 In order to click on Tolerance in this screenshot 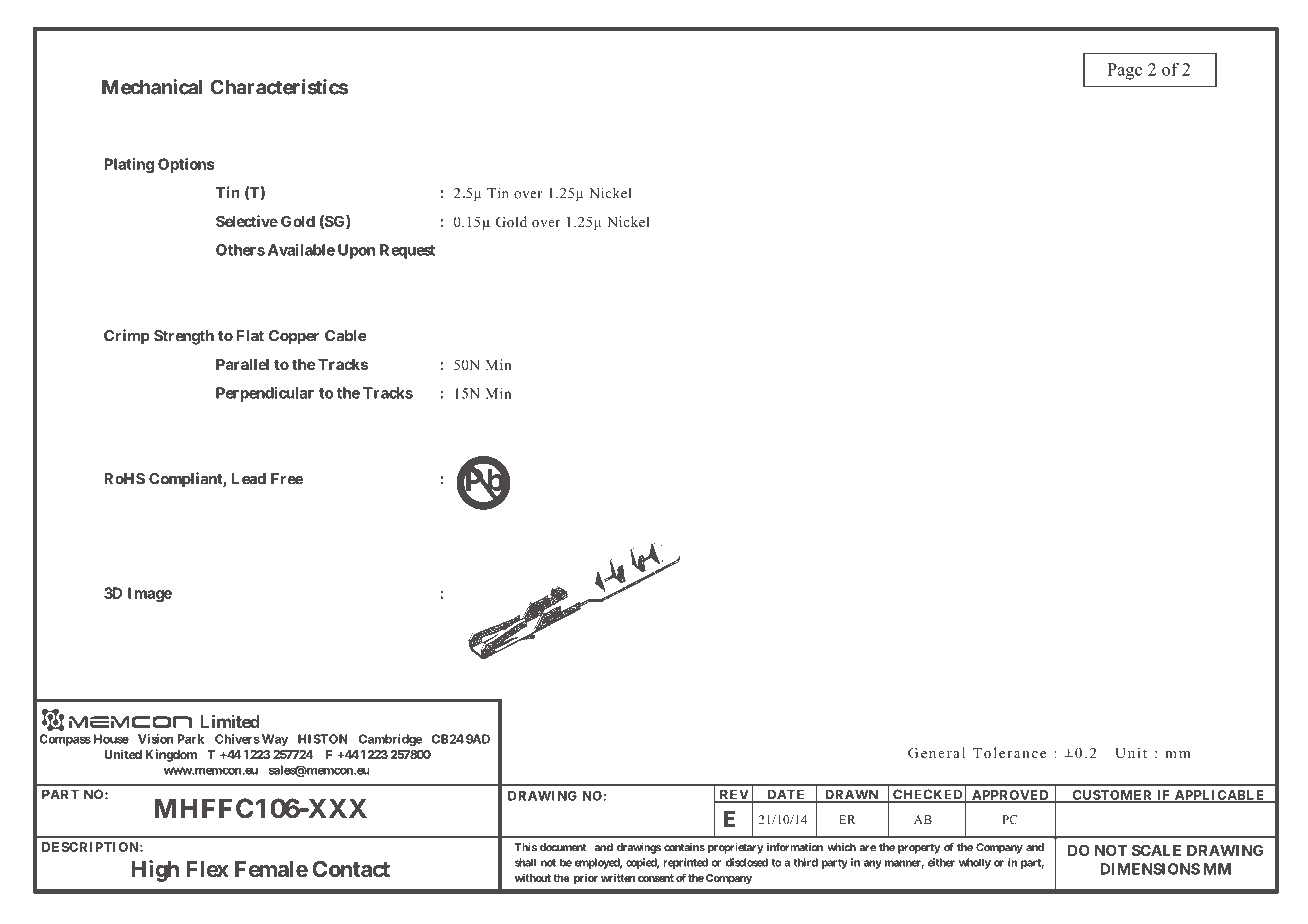, I will do `click(1009, 752)`.
